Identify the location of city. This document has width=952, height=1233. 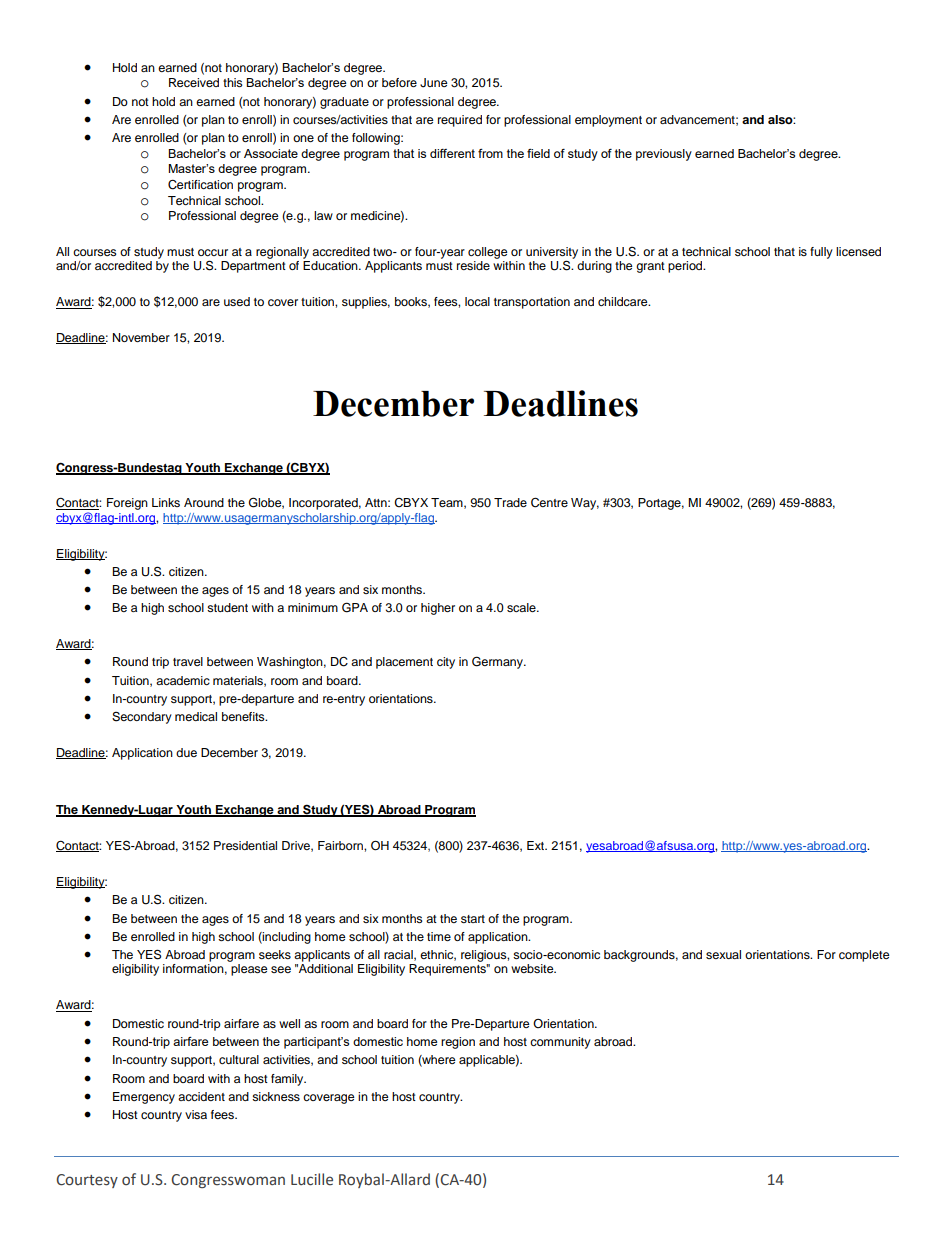
(446, 663).
